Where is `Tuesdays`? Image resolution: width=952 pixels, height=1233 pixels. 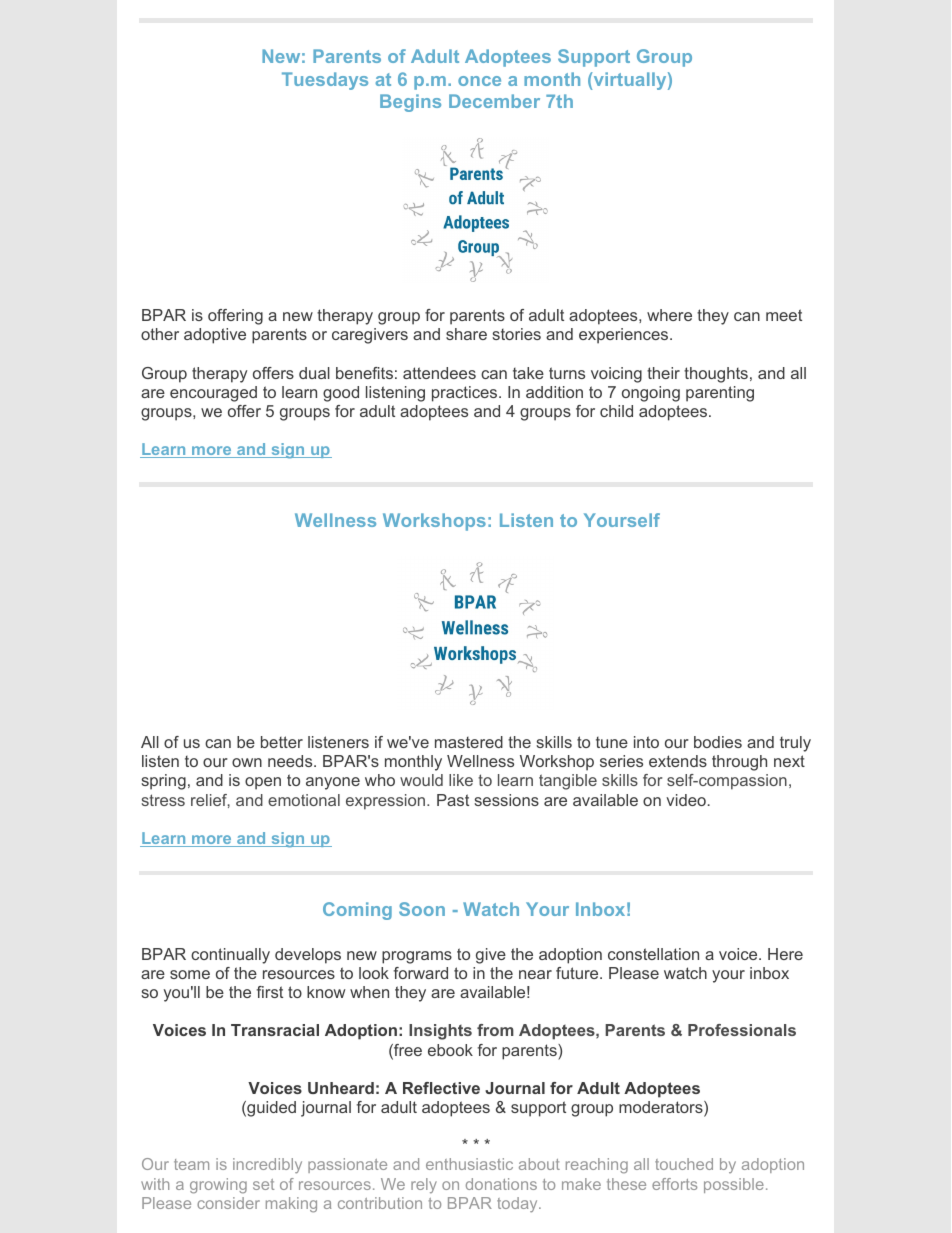
Tuesdays is located at coordinates (325, 81).
